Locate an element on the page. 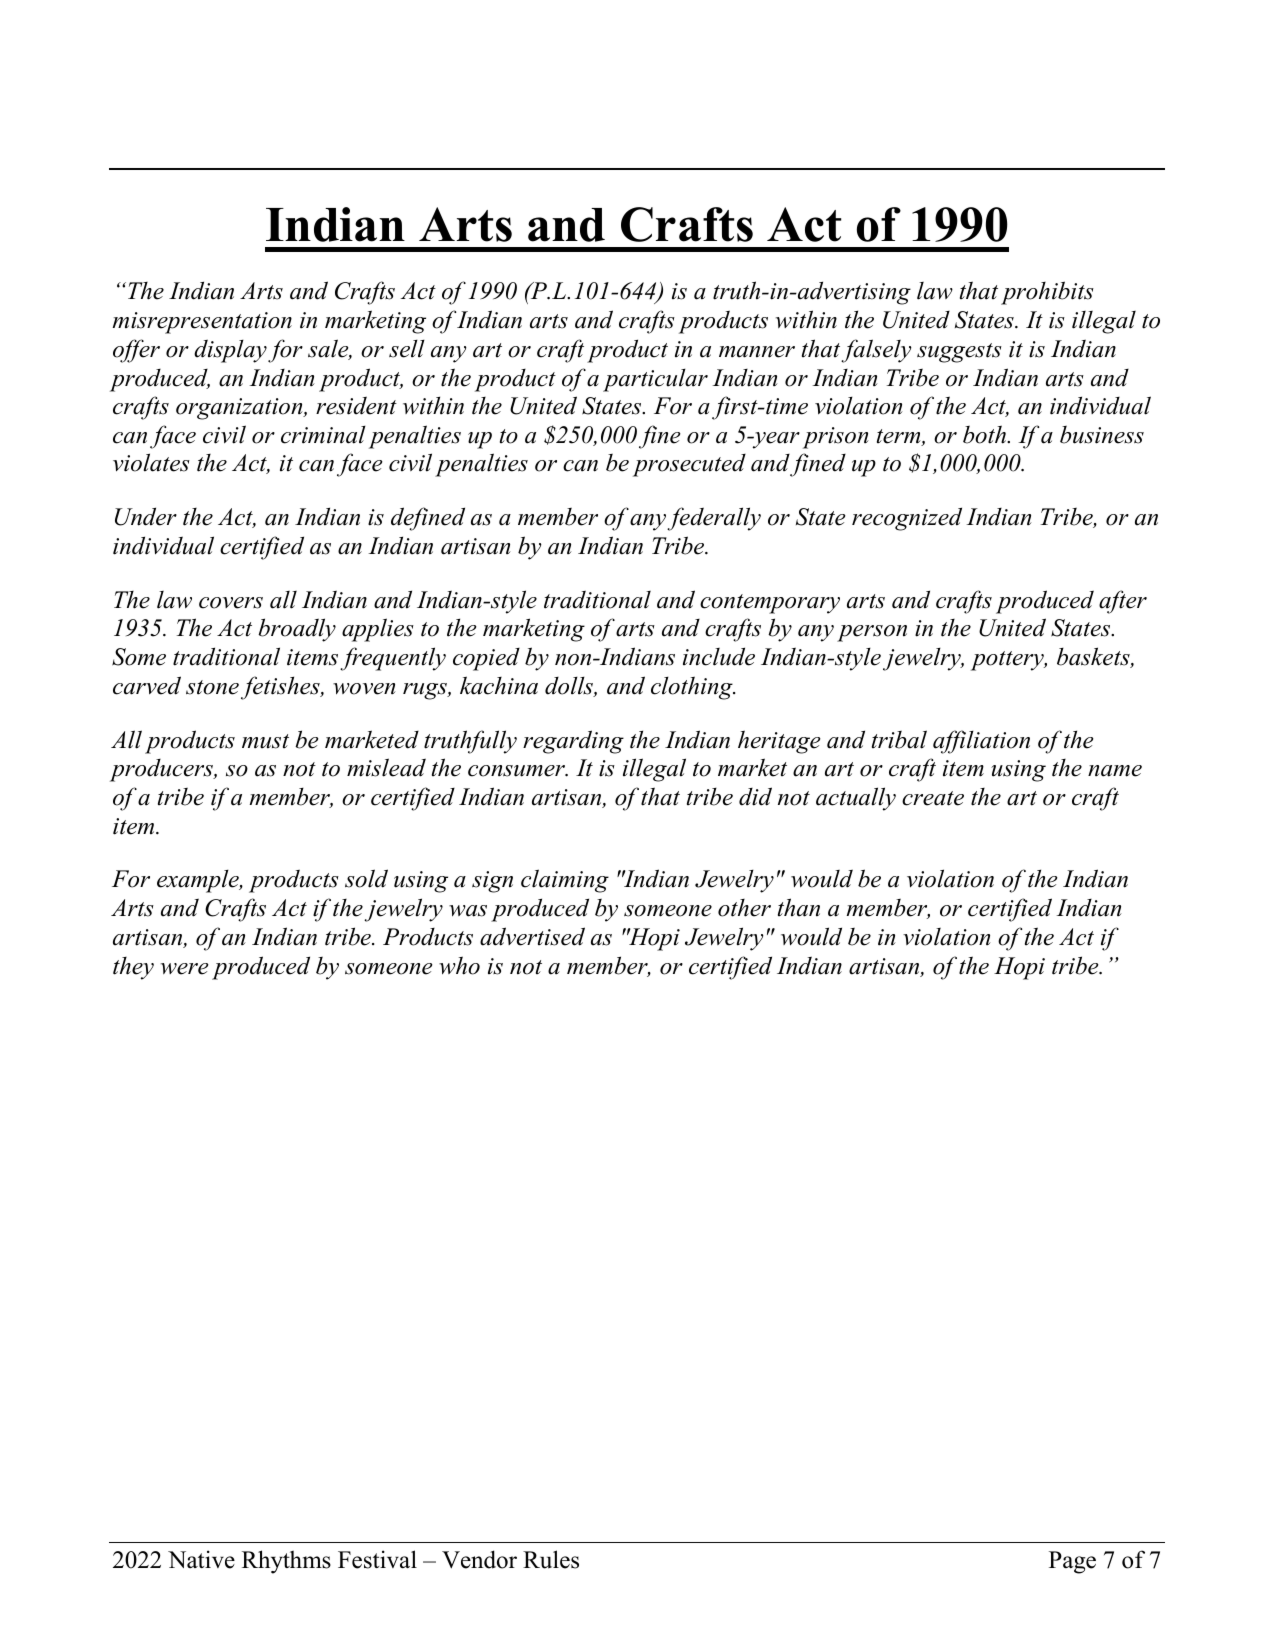 Image resolution: width=1274 pixels, height=1649 pixels. suggests is located at coordinates (959, 353).
